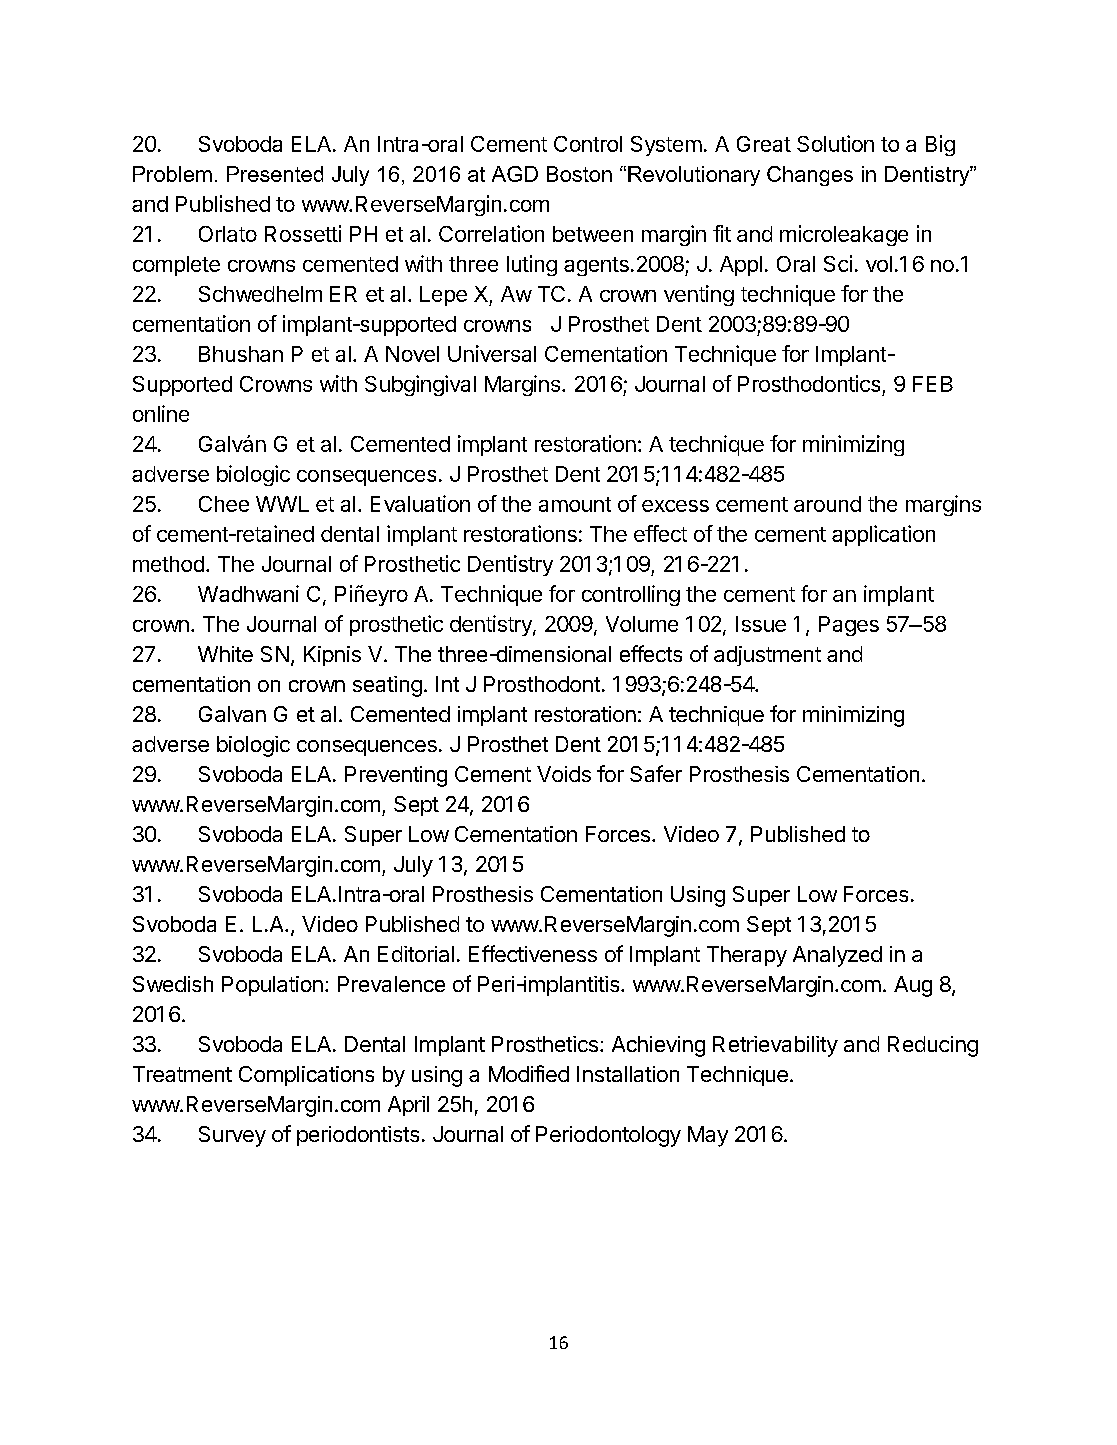 This screenshot has height=1445, width=1117. Describe the element at coordinates (275, 174) in the screenshot. I see `Presented` at that location.
